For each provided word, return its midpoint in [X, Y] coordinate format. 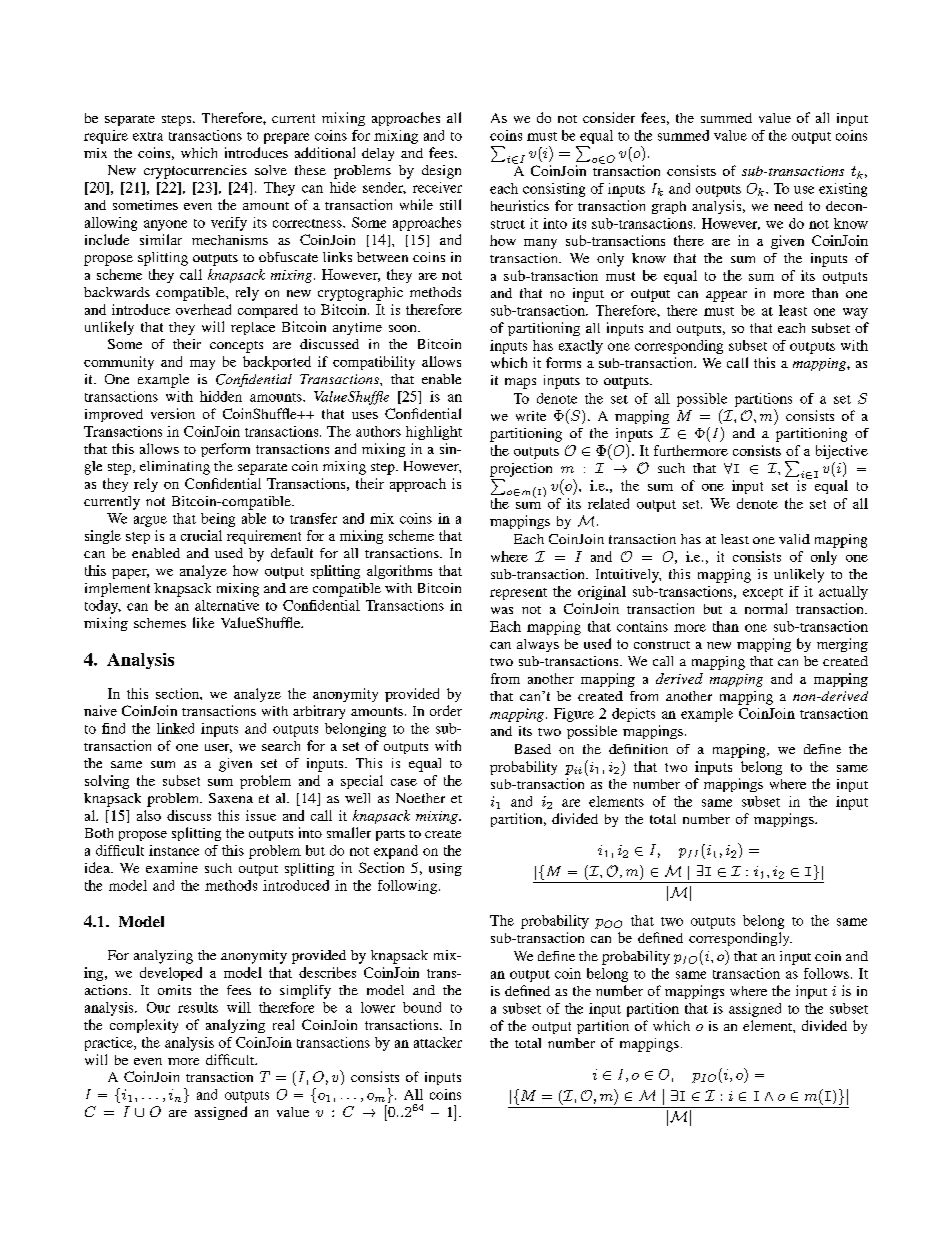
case [404, 782]
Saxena [231, 798]
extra [148, 136]
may [202, 365]
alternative [227, 605]
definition [638, 749]
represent [518, 594]
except [763, 594]
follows [826, 973]
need [788, 206]
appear [726, 296]
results [198, 1007]
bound [422, 1007]
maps [520, 383]
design [441, 172]
